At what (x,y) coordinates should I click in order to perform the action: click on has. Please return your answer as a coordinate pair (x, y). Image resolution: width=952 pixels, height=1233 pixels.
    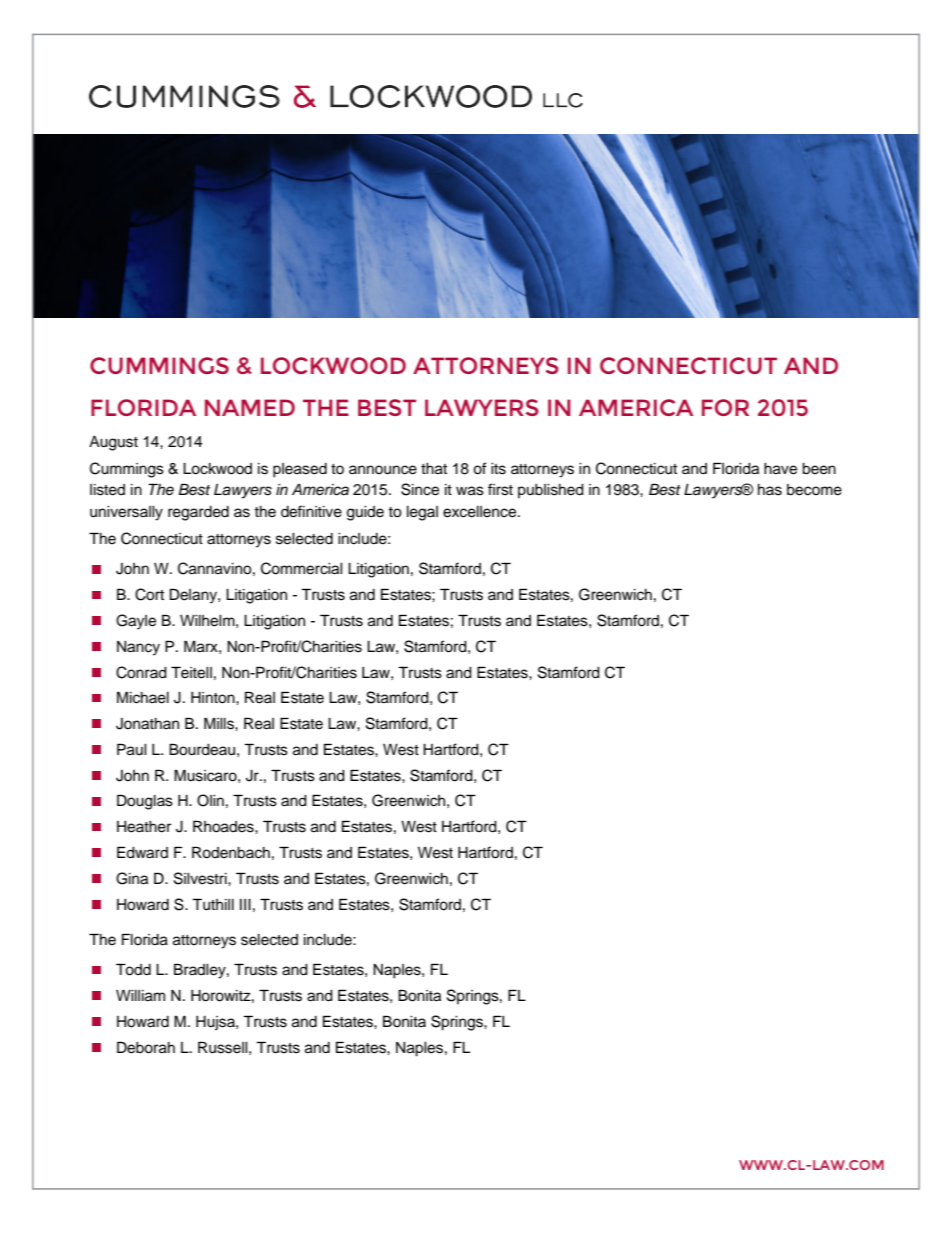
    Looking at the image, I should click on (770, 490).
